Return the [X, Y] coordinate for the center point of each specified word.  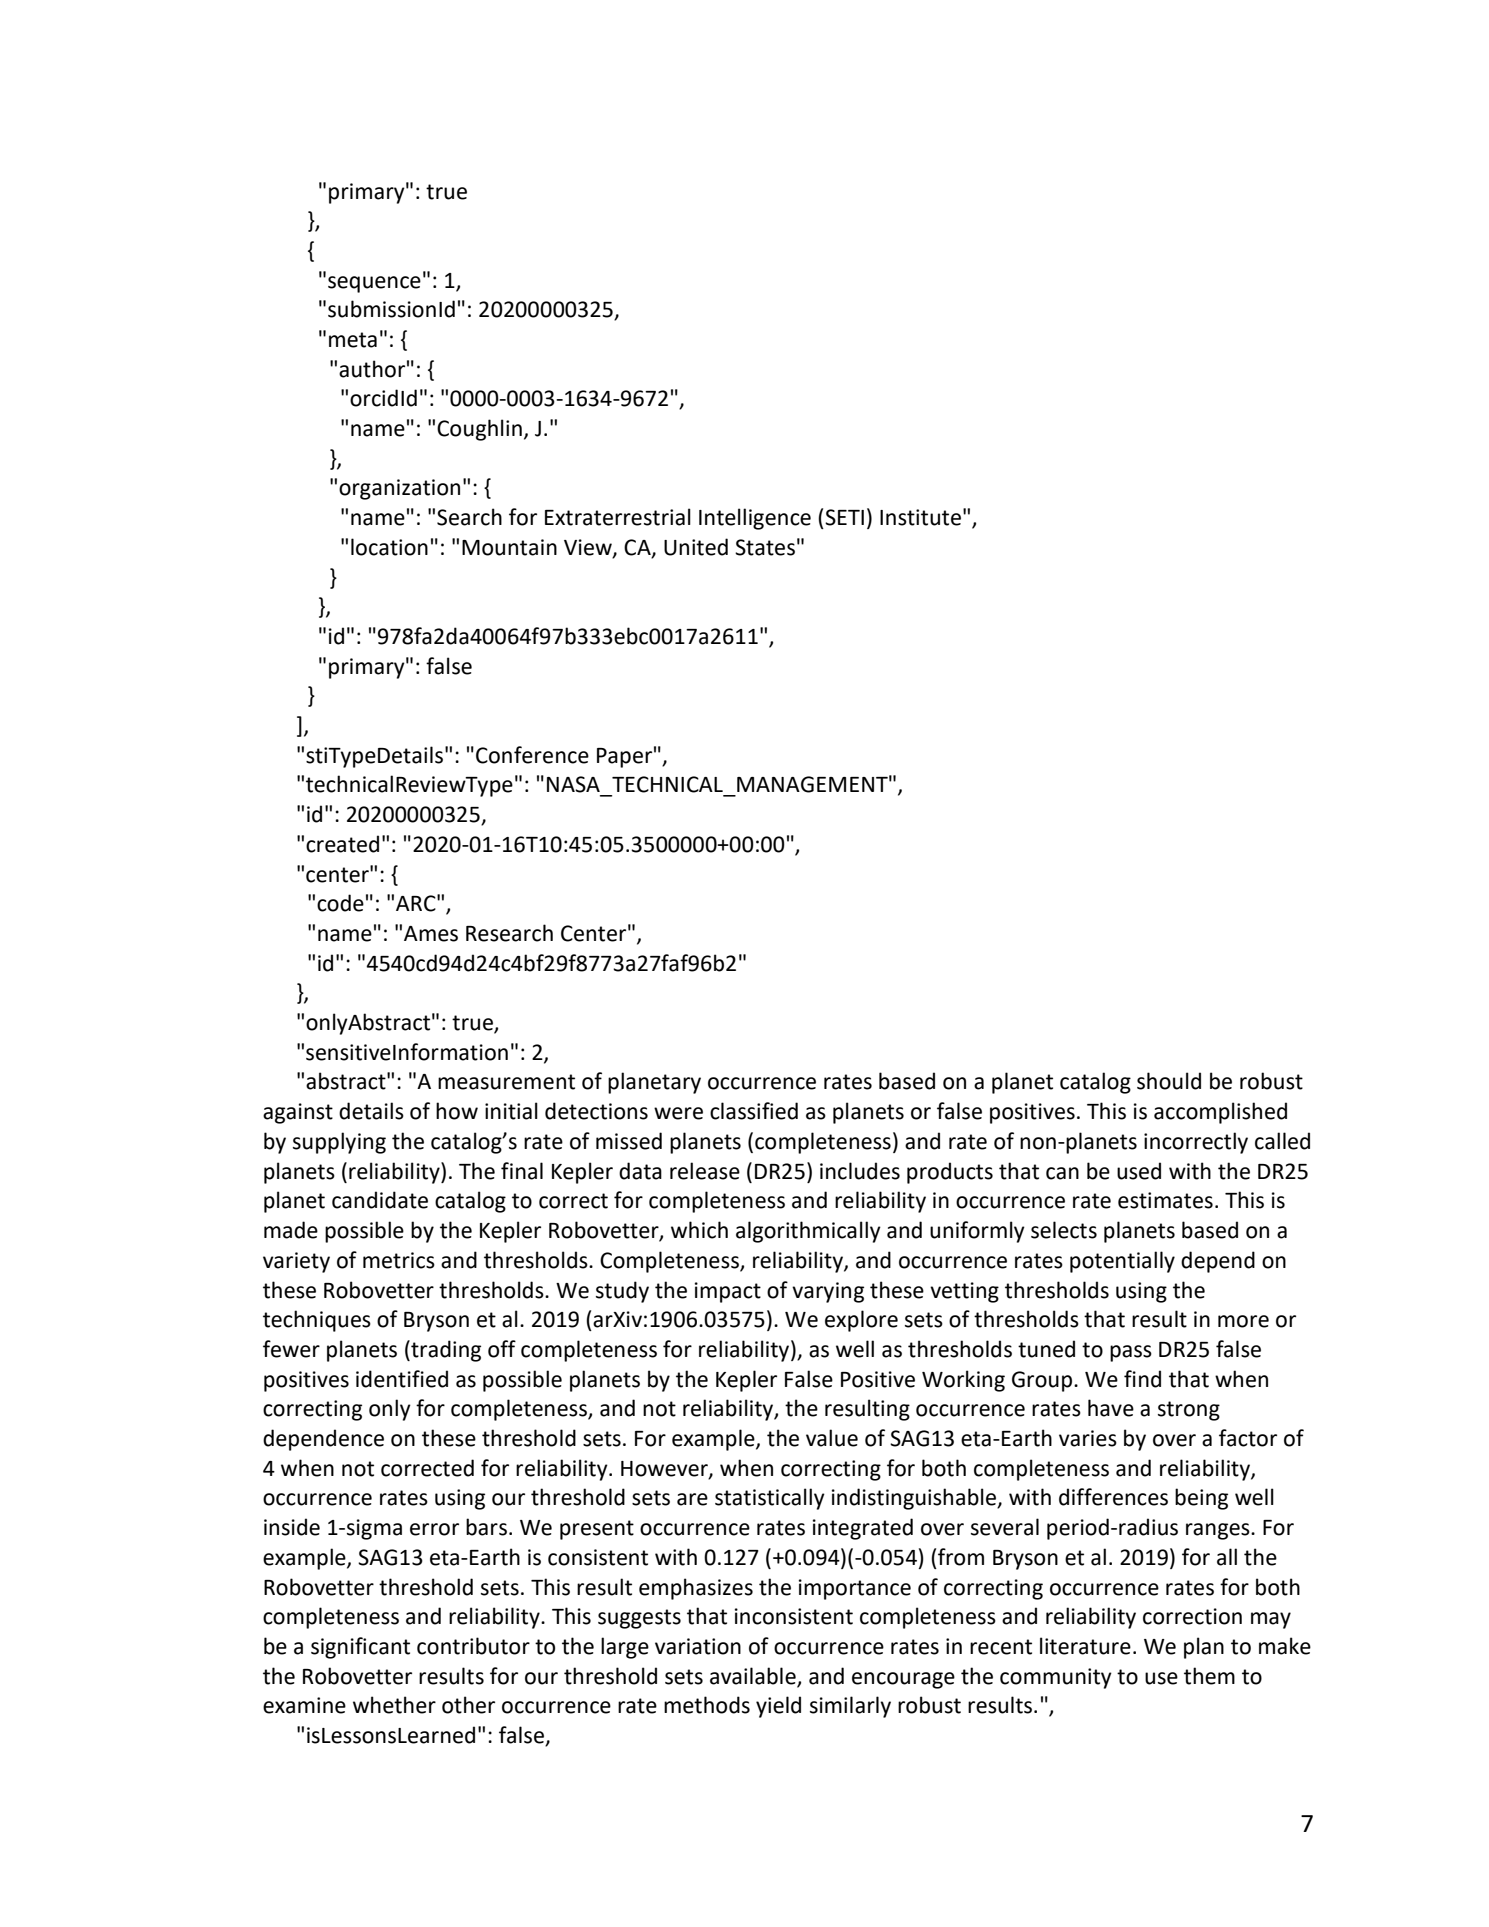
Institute [920, 517]
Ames [431, 934]
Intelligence [755, 519]
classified [754, 1111]
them [1209, 1676]
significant [360, 1648]
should [1169, 1081]
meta [353, 340]
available [753, 1676]
